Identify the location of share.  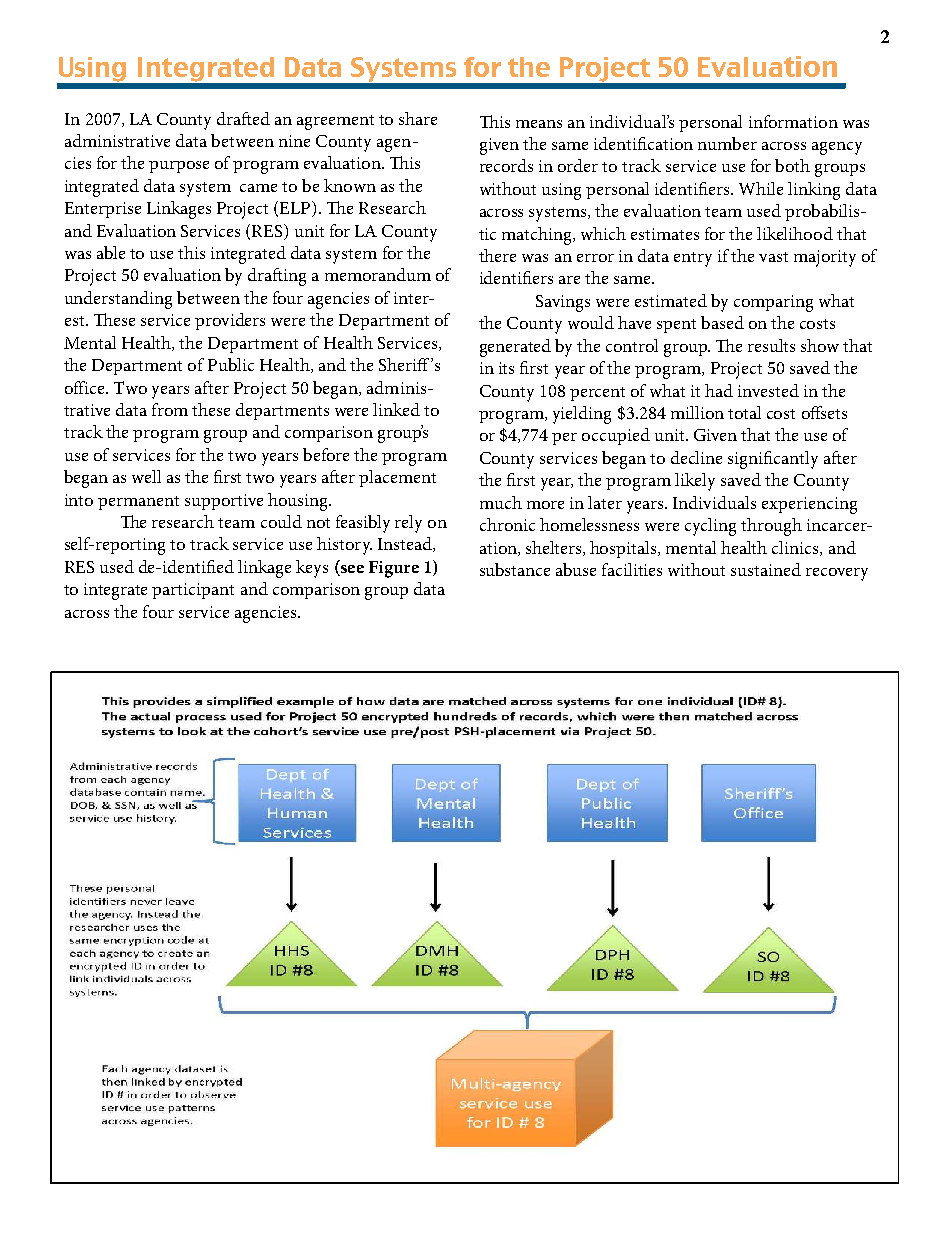
(418, 118).
